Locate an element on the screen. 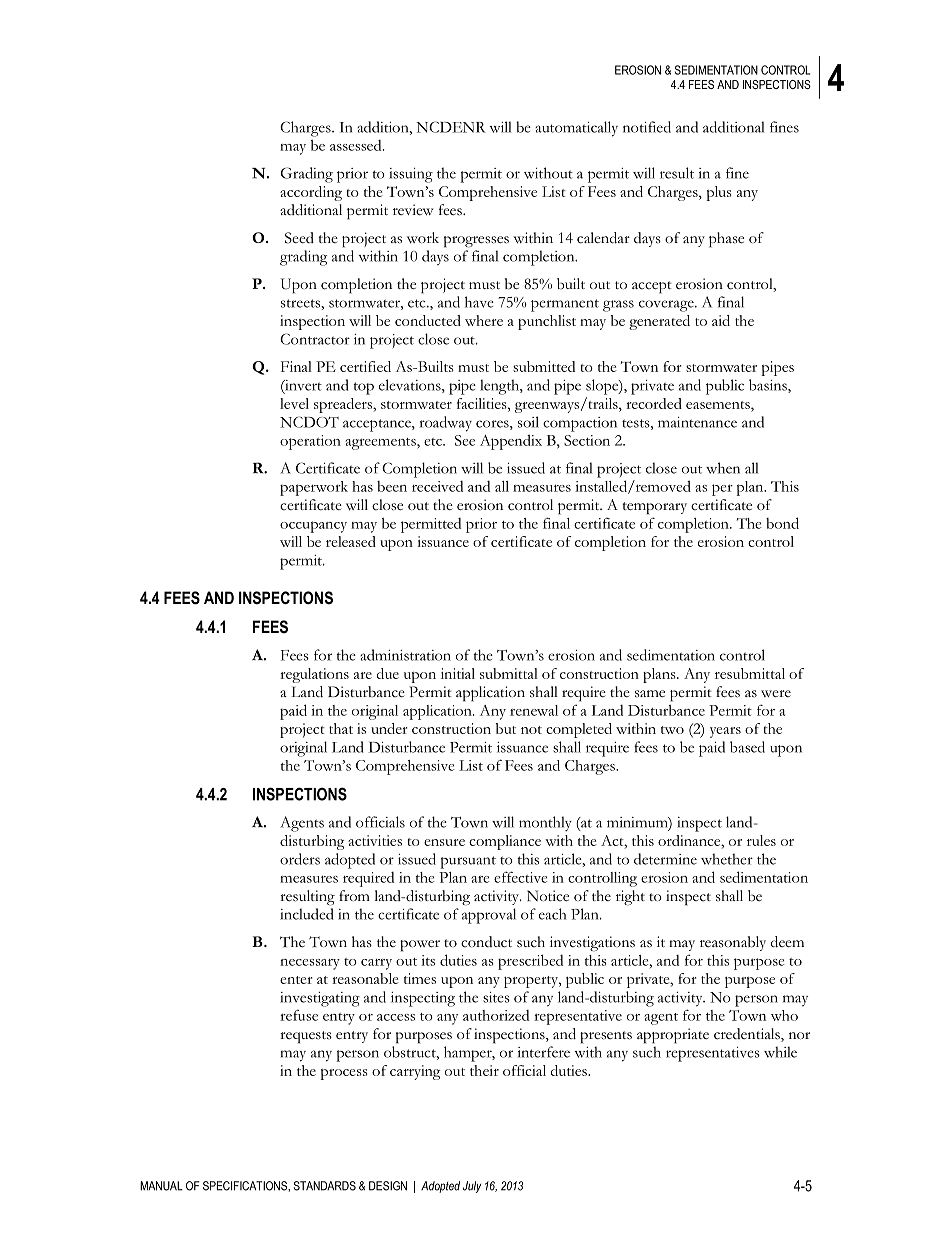 The image size is (952, 1233). approval is located at coordinates (489, 916).
